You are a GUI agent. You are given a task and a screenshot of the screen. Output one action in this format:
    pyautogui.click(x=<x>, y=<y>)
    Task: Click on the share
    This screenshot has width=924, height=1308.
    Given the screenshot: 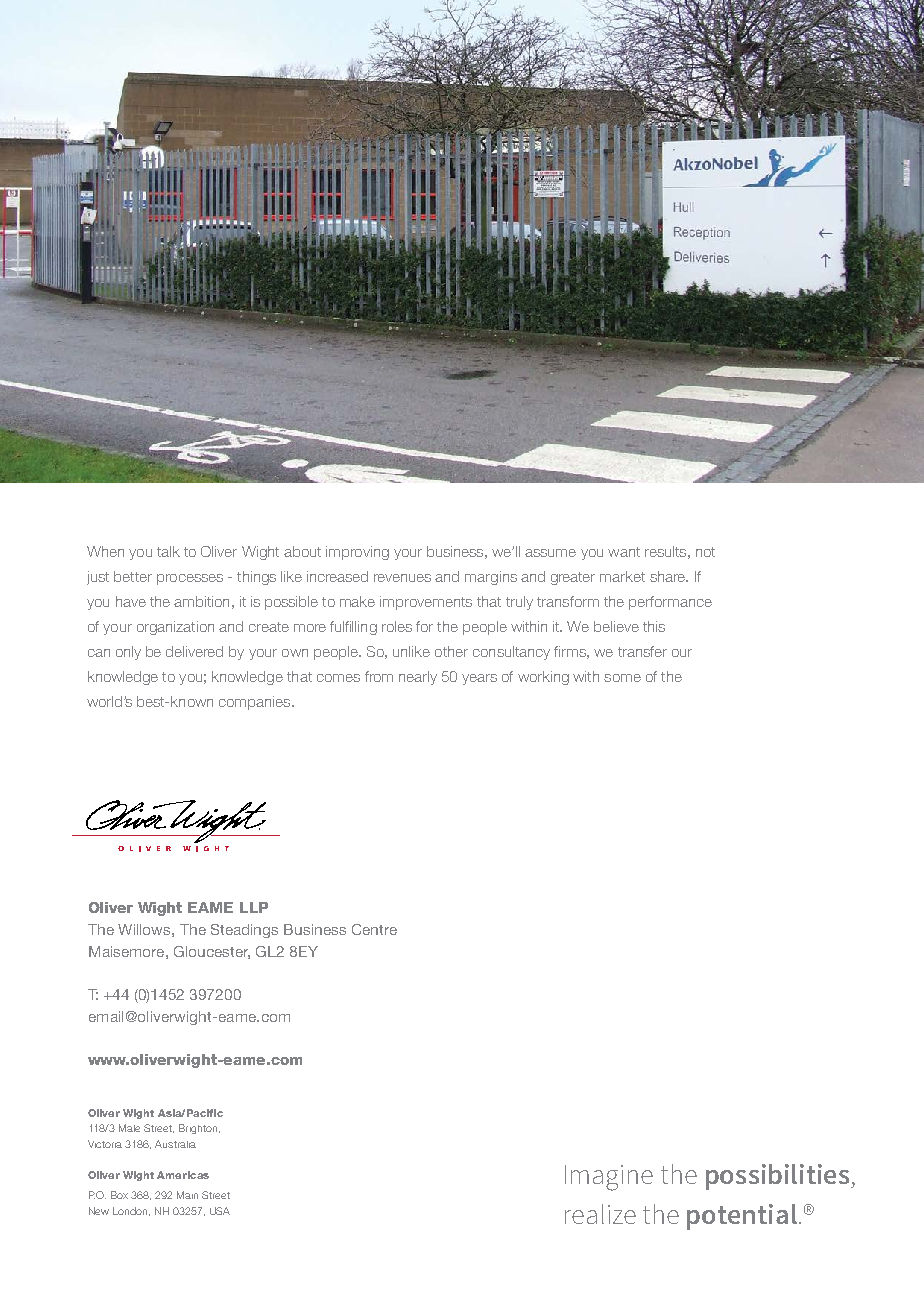 What is the action you would take?
    pyautogui.click(x=669, y=576)
